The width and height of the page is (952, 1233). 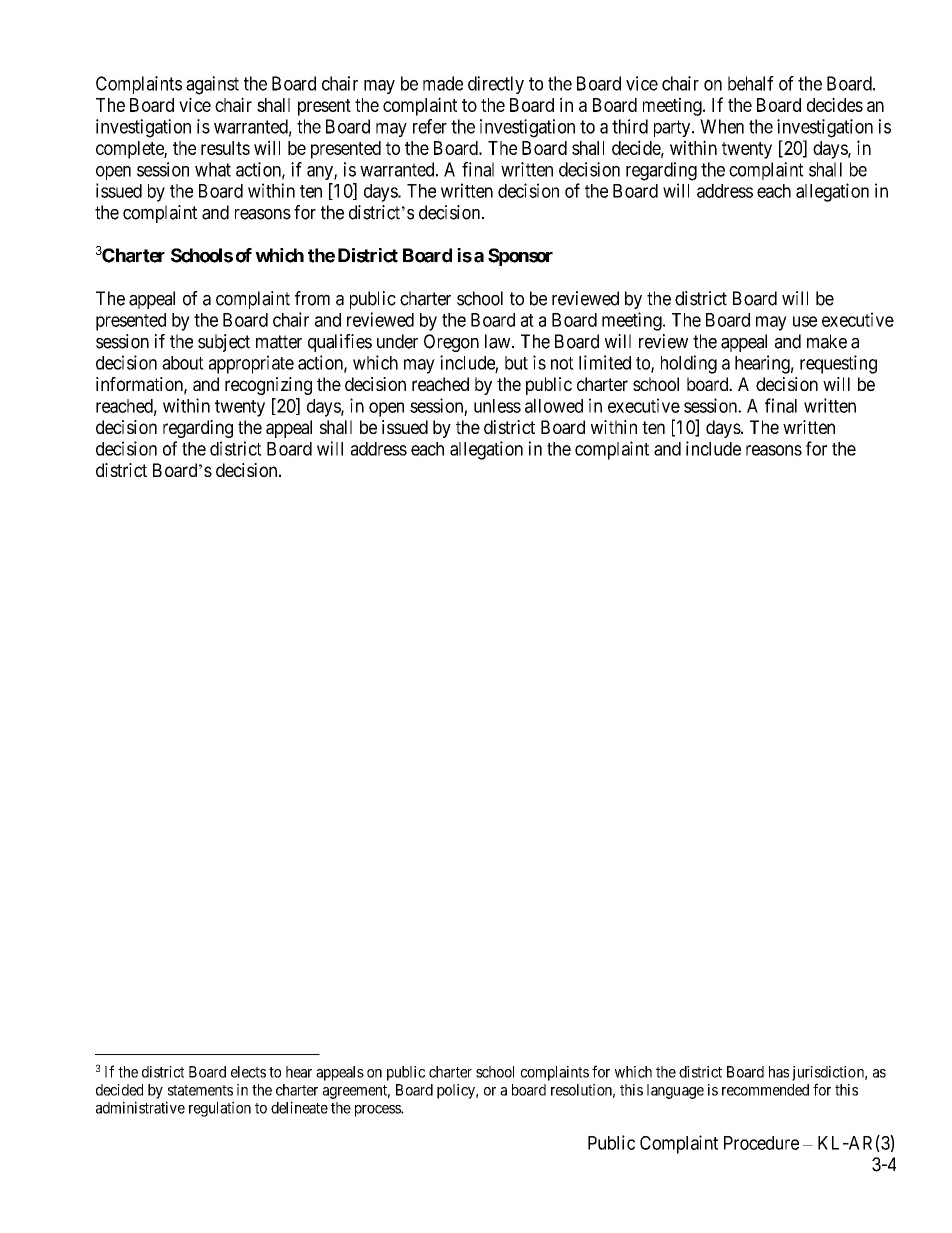 What do you see at coordinates (212, 85) in the page?
I see `against` at bounding box center [212, 85].
